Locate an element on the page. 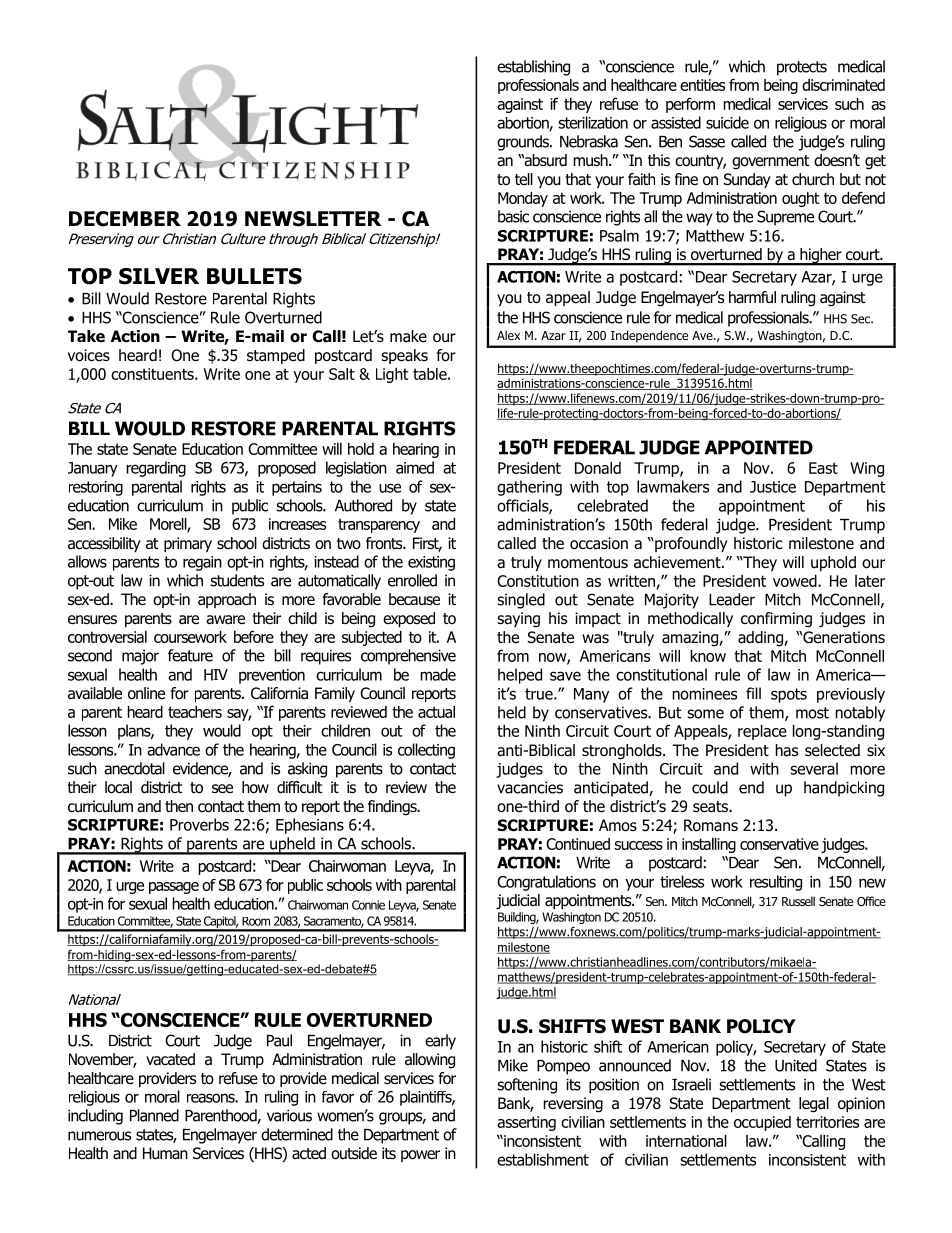 This image has height=1233, width=952. aware is located at coordinates (225, 620).
